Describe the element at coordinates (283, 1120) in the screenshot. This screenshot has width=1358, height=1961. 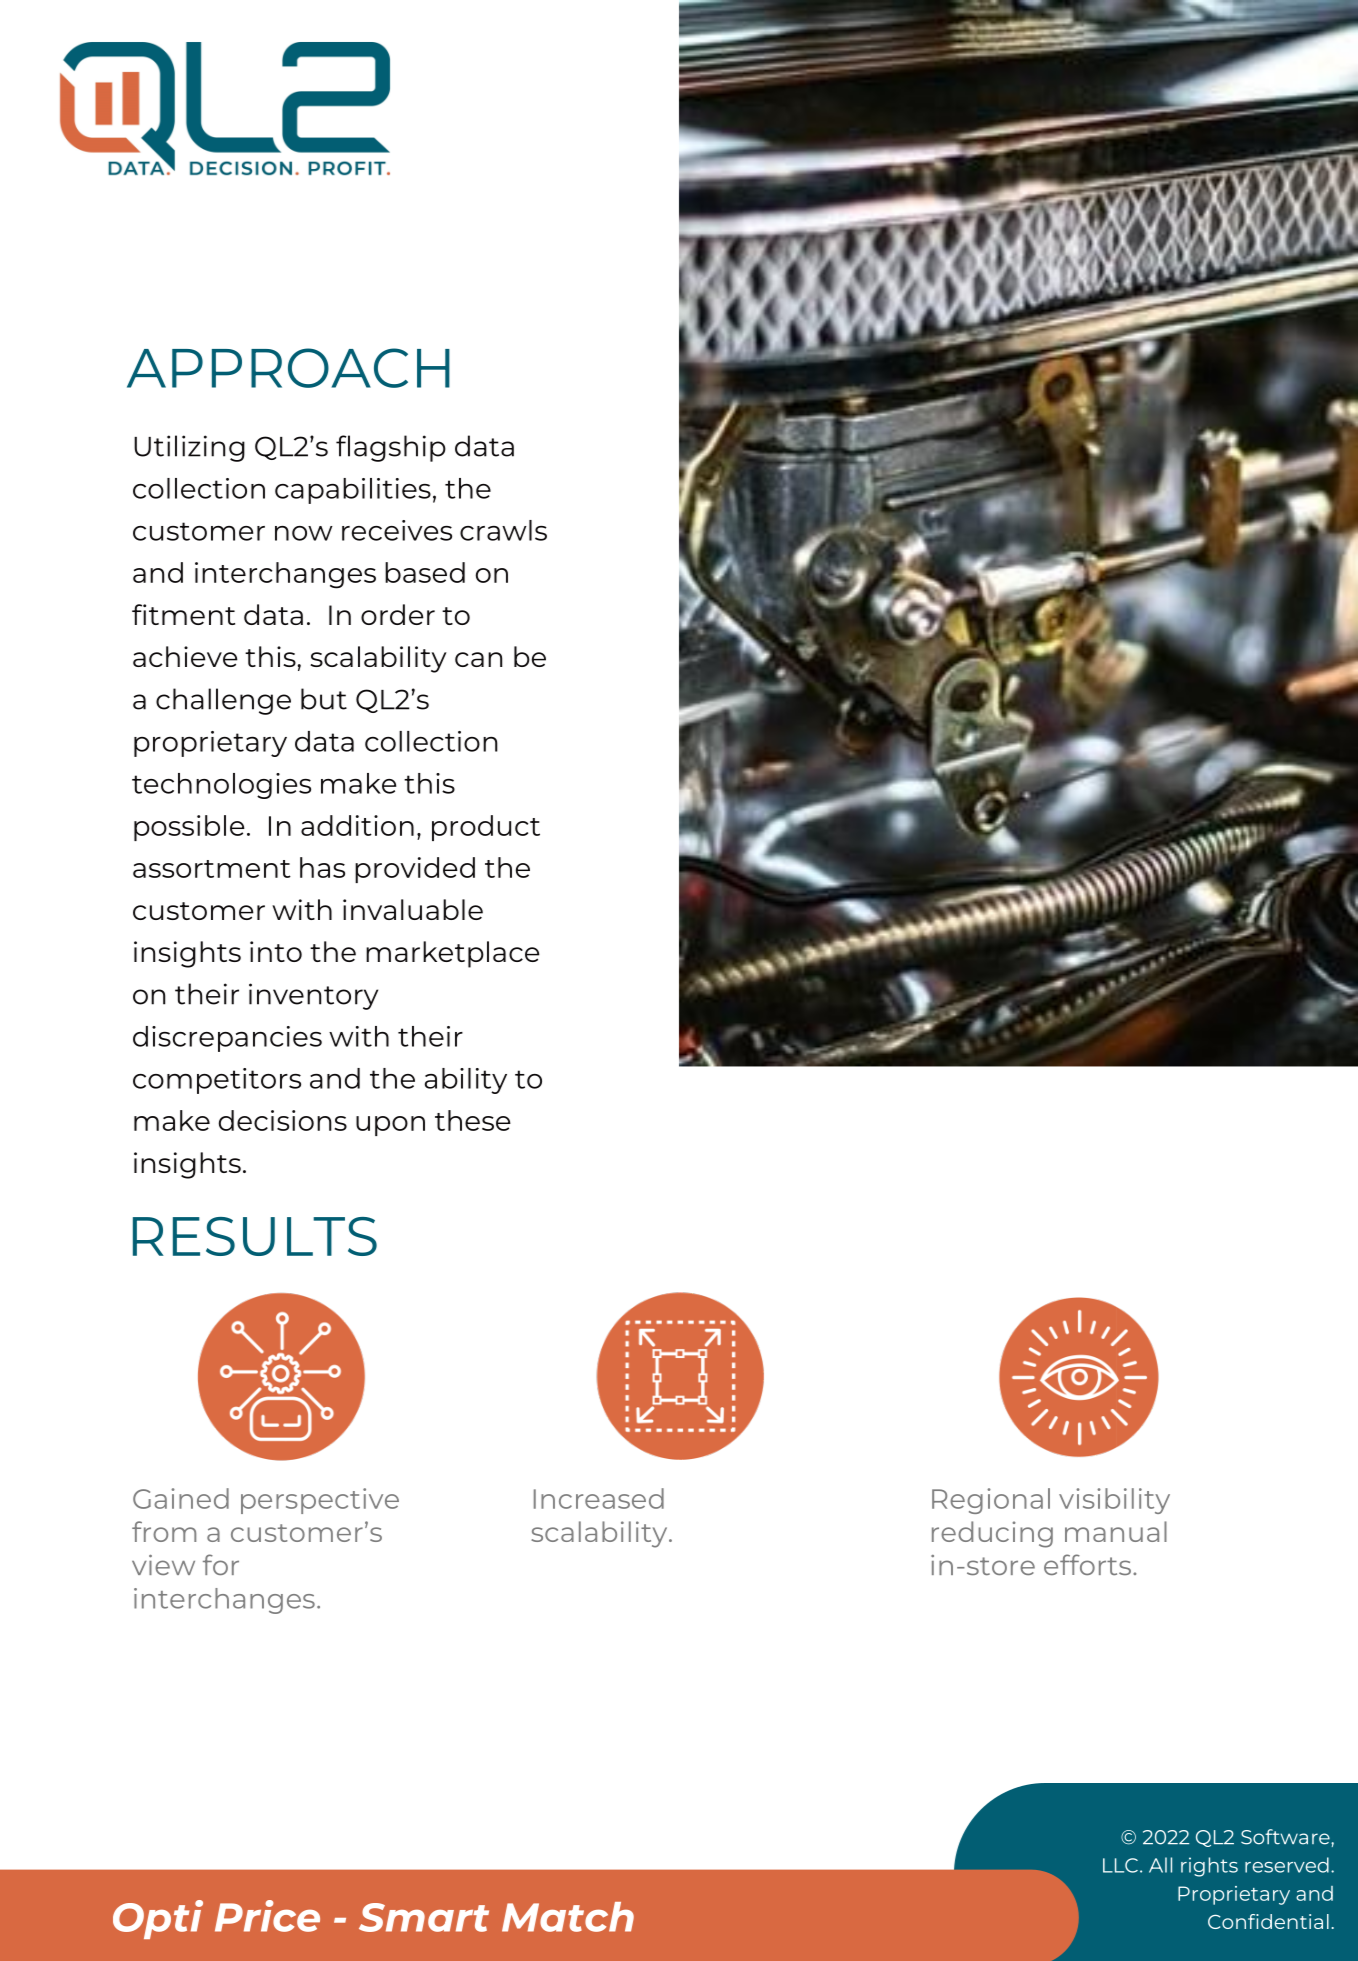
I see `decisions` at that location.
